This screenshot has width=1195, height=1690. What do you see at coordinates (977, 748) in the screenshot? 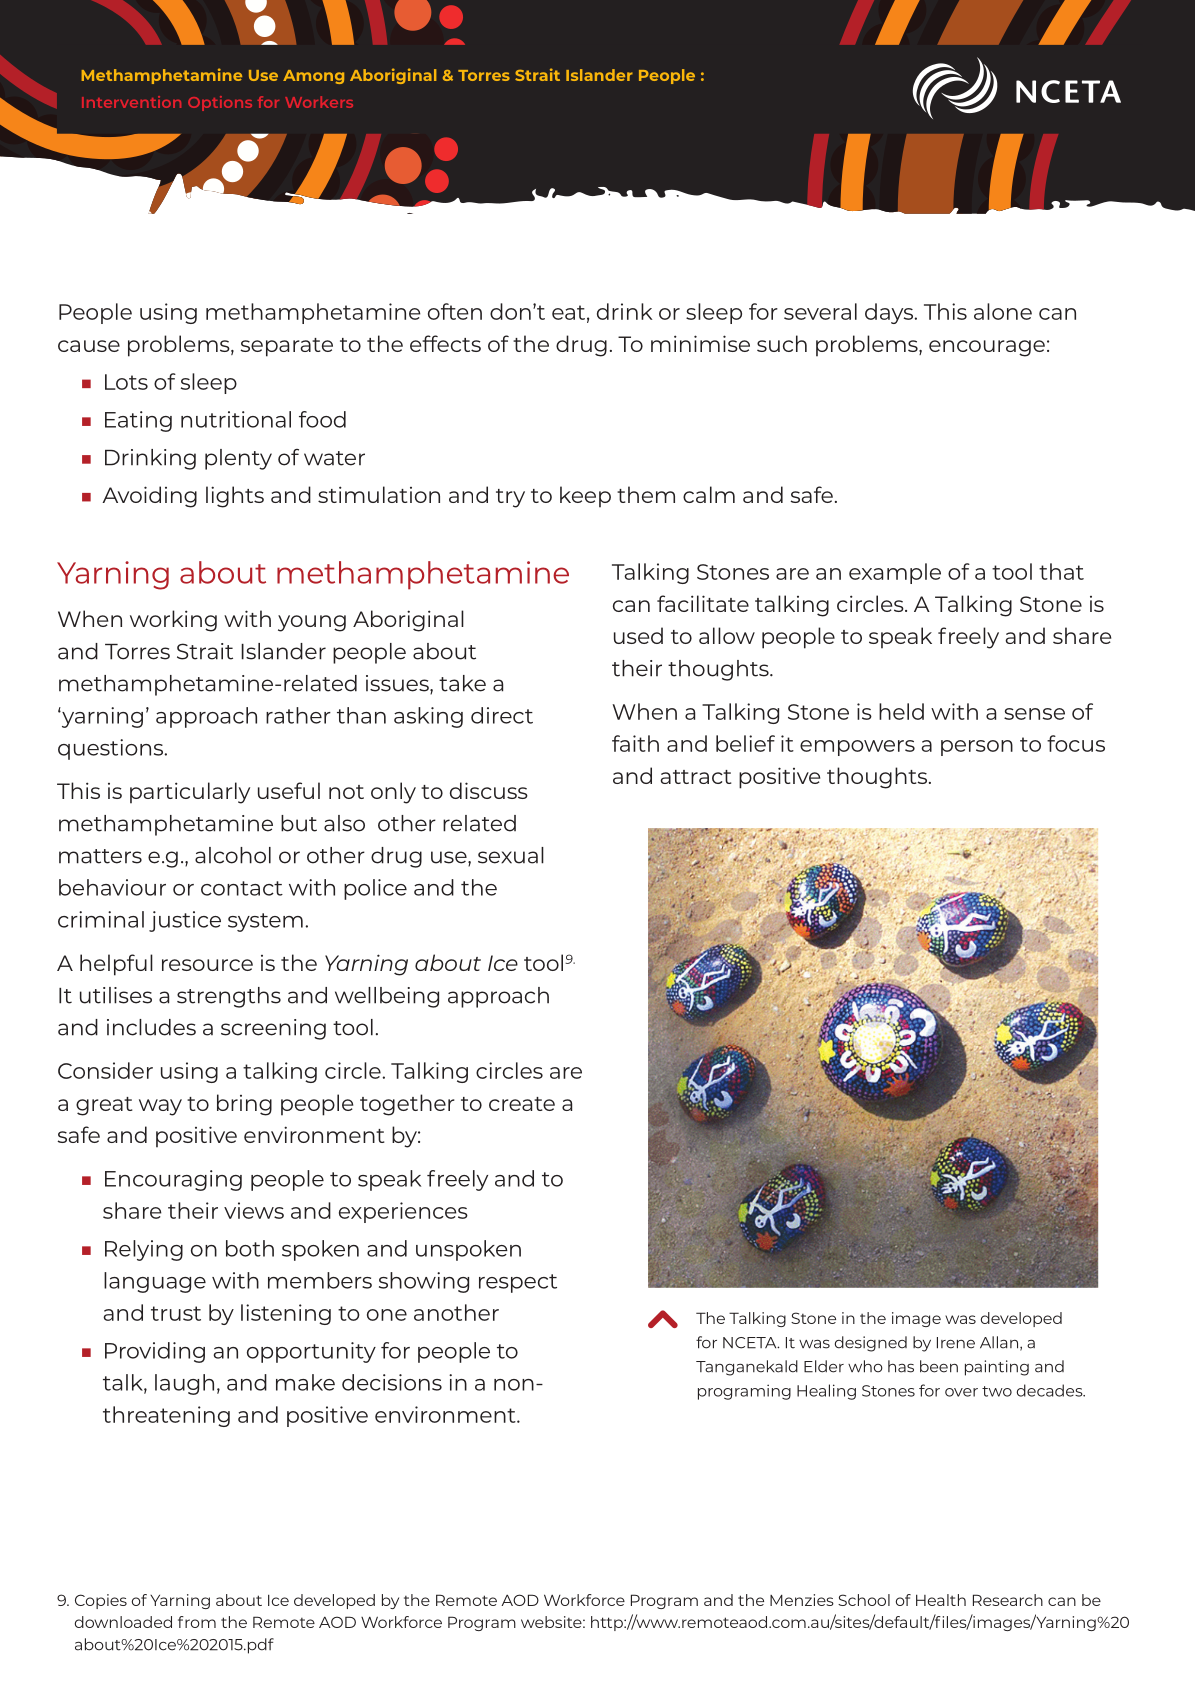
I see `person` at bounding box center [977, 748].
